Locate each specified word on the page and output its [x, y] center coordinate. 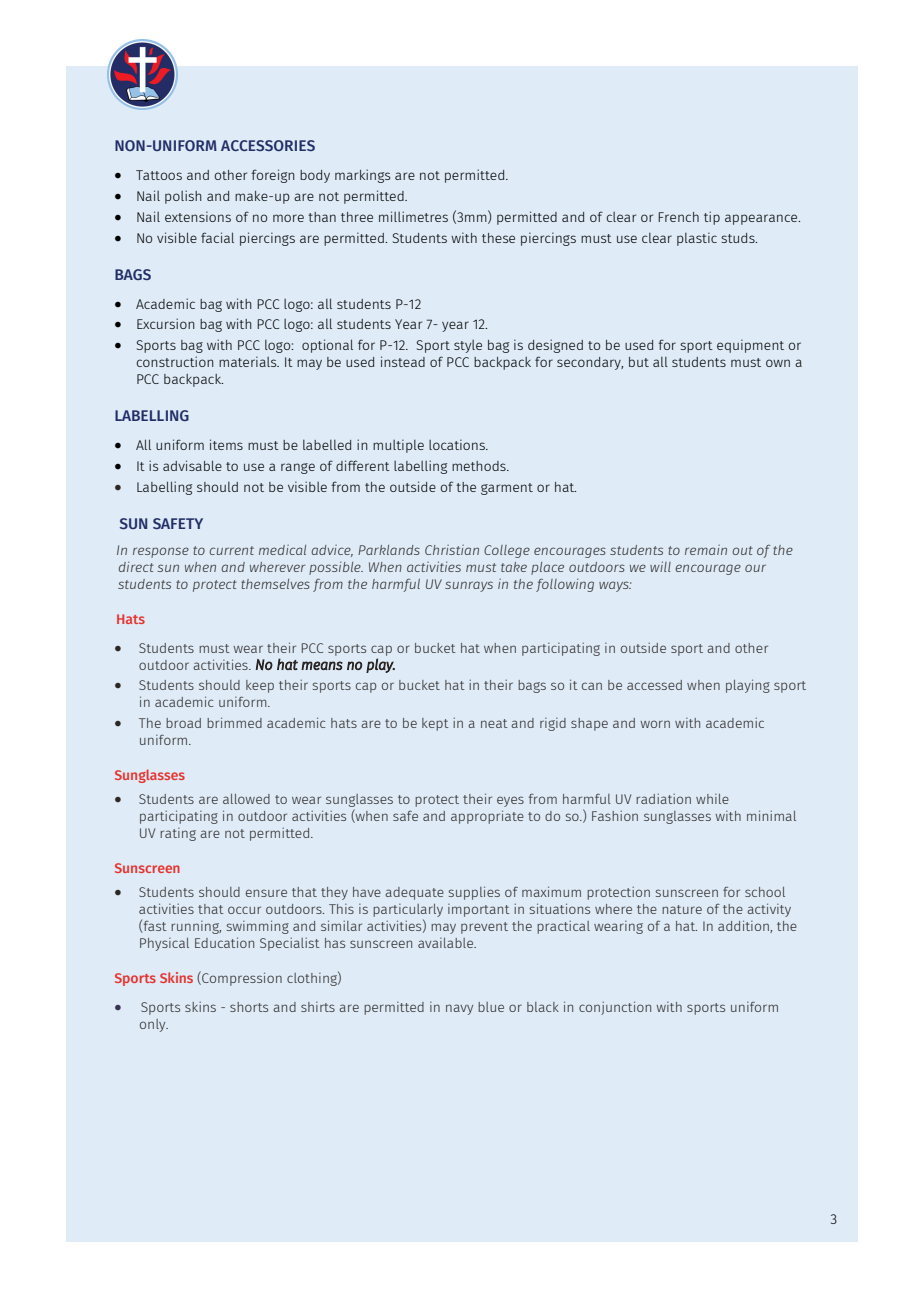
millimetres [413, 216]
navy [459, 1009]
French [678, 217]
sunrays [469, 586]
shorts [249, 1007]
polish [183, 197]
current [231, 550]
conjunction [615, 1008]
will [660, 566]
